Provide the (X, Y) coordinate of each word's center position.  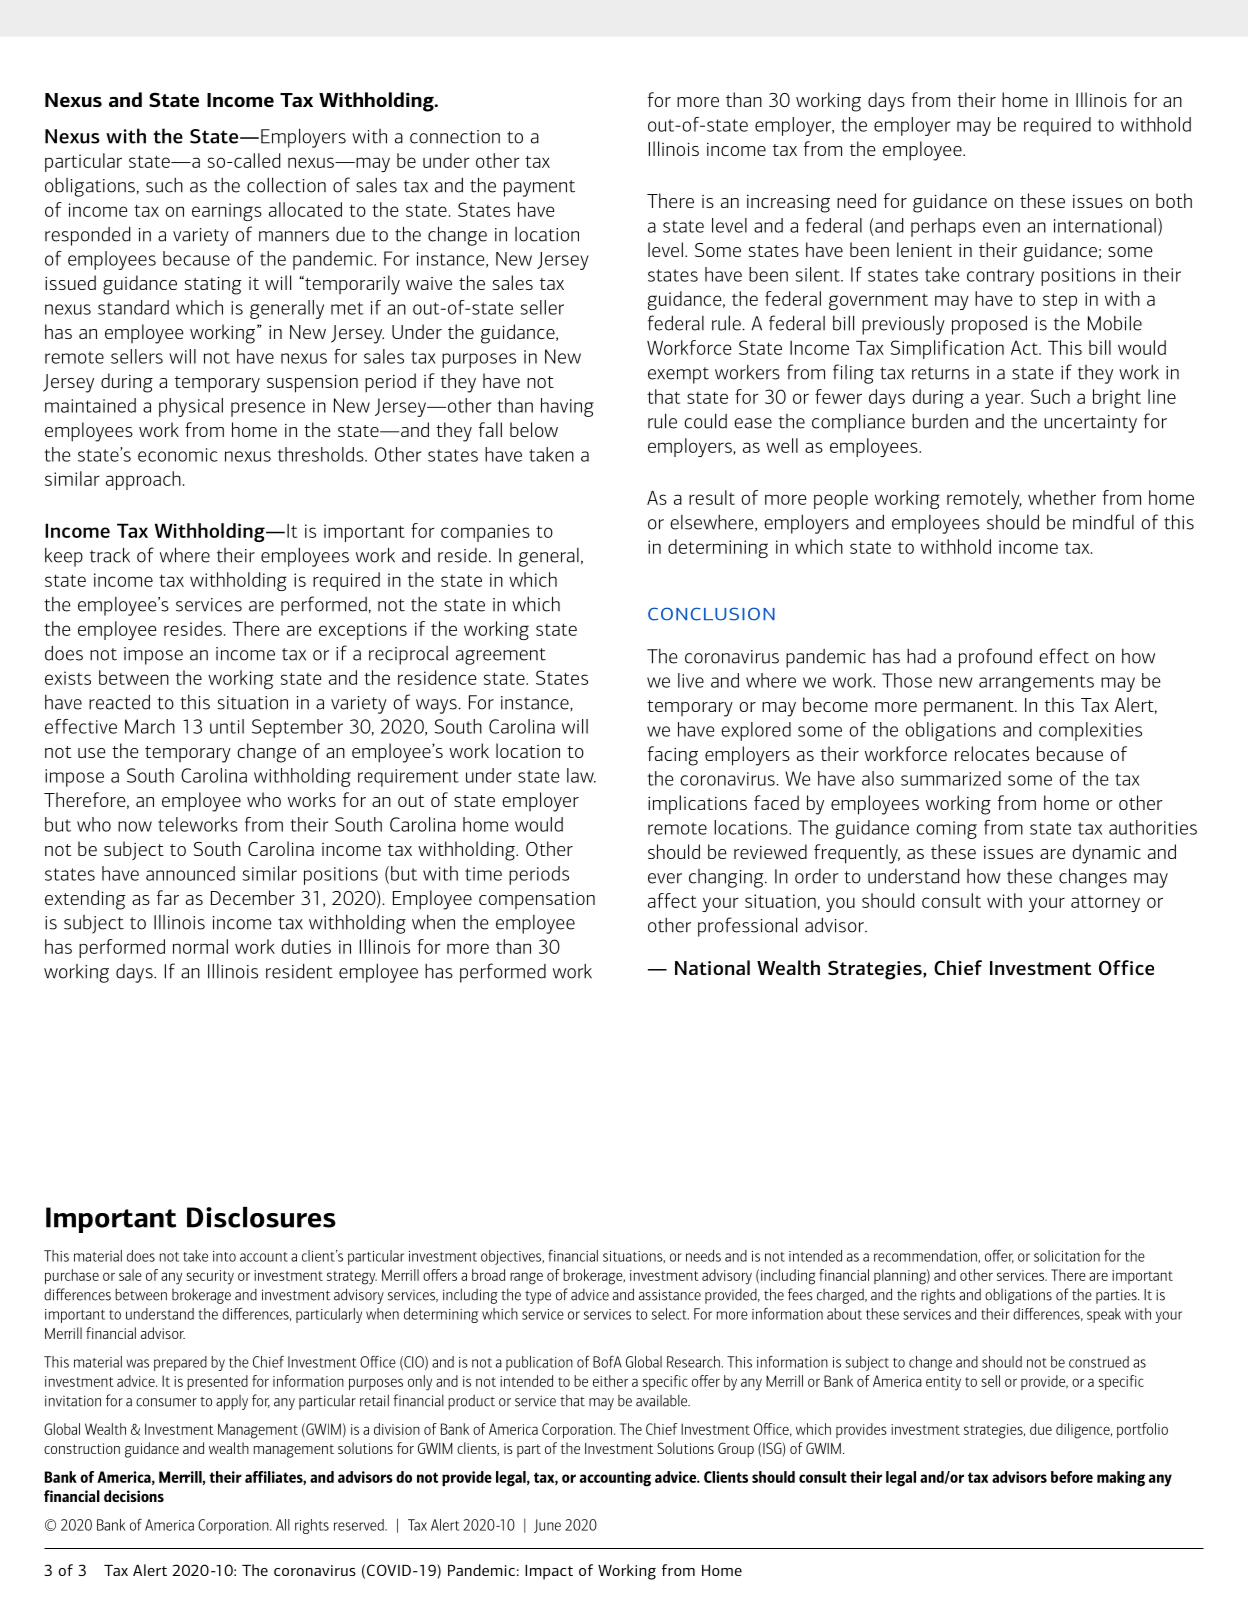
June (547, 1526)
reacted (119, 702)
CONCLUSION (711, 614)
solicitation (1067, 1256)
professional (747, 927)
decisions (134, 1496)
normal (200, 946)
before (1072, 1477)
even (1001, 227)
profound (995, 658)
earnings (227, 212)
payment (539, 188)
